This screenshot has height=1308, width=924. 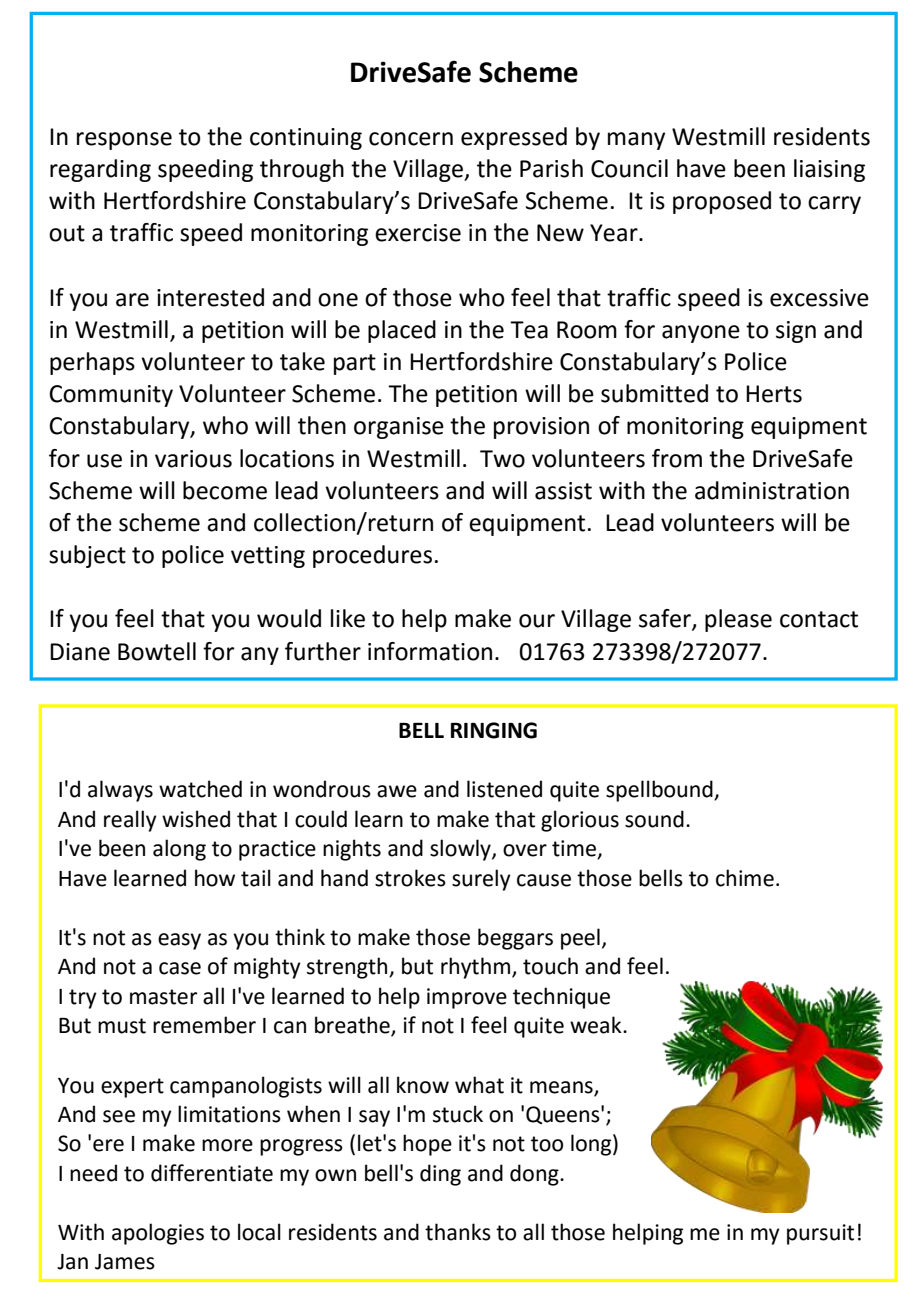 I want to click on apologies, so click(x=158, y=1234).
